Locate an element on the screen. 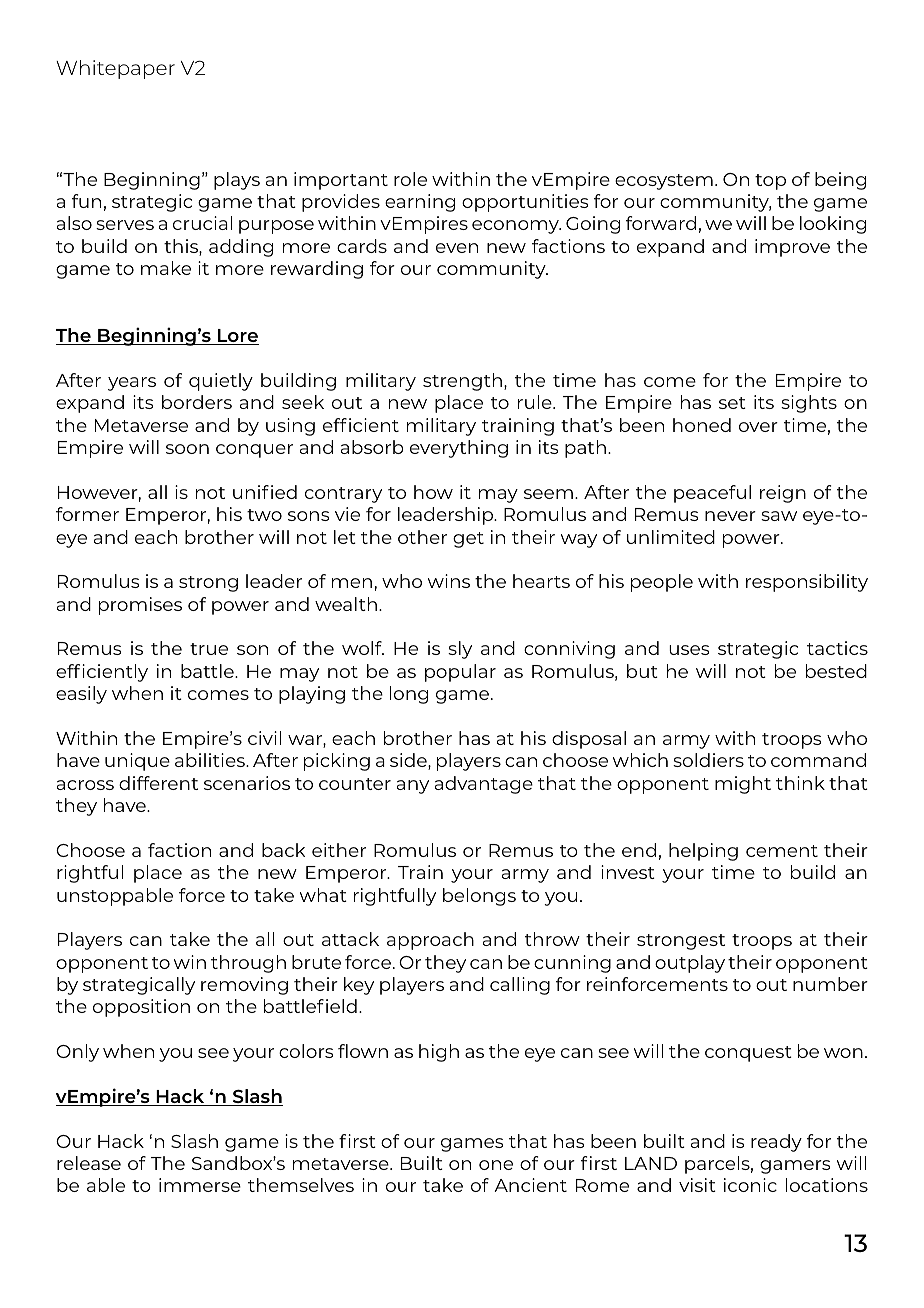 This screenshot has height=1308, width=924. ecosystem is located at coordinates (664, 182).
